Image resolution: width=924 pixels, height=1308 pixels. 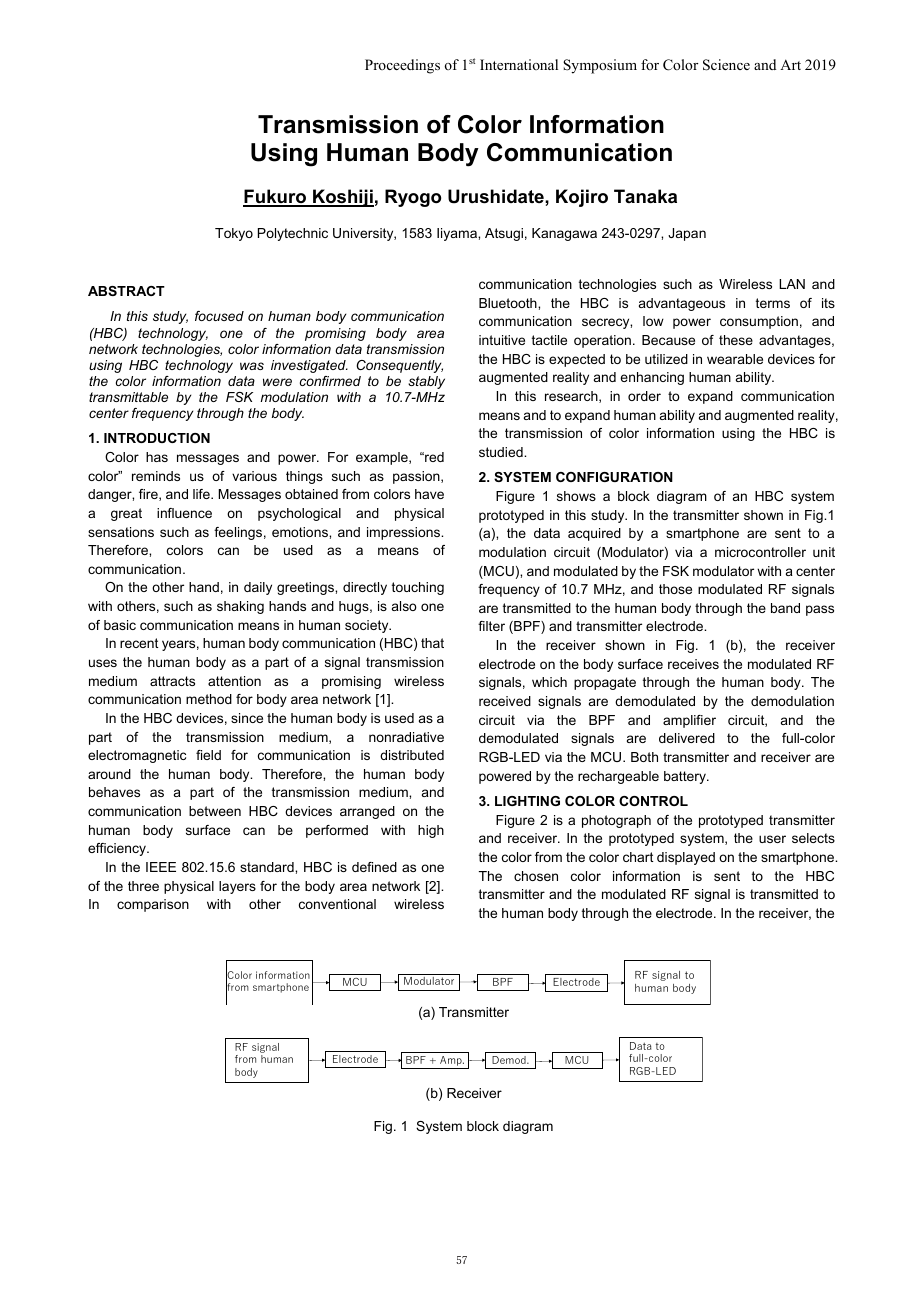 What do you see at coordinates (502, 452) in the screenshot?
I see `studied` at bounding box center [502, 452].
